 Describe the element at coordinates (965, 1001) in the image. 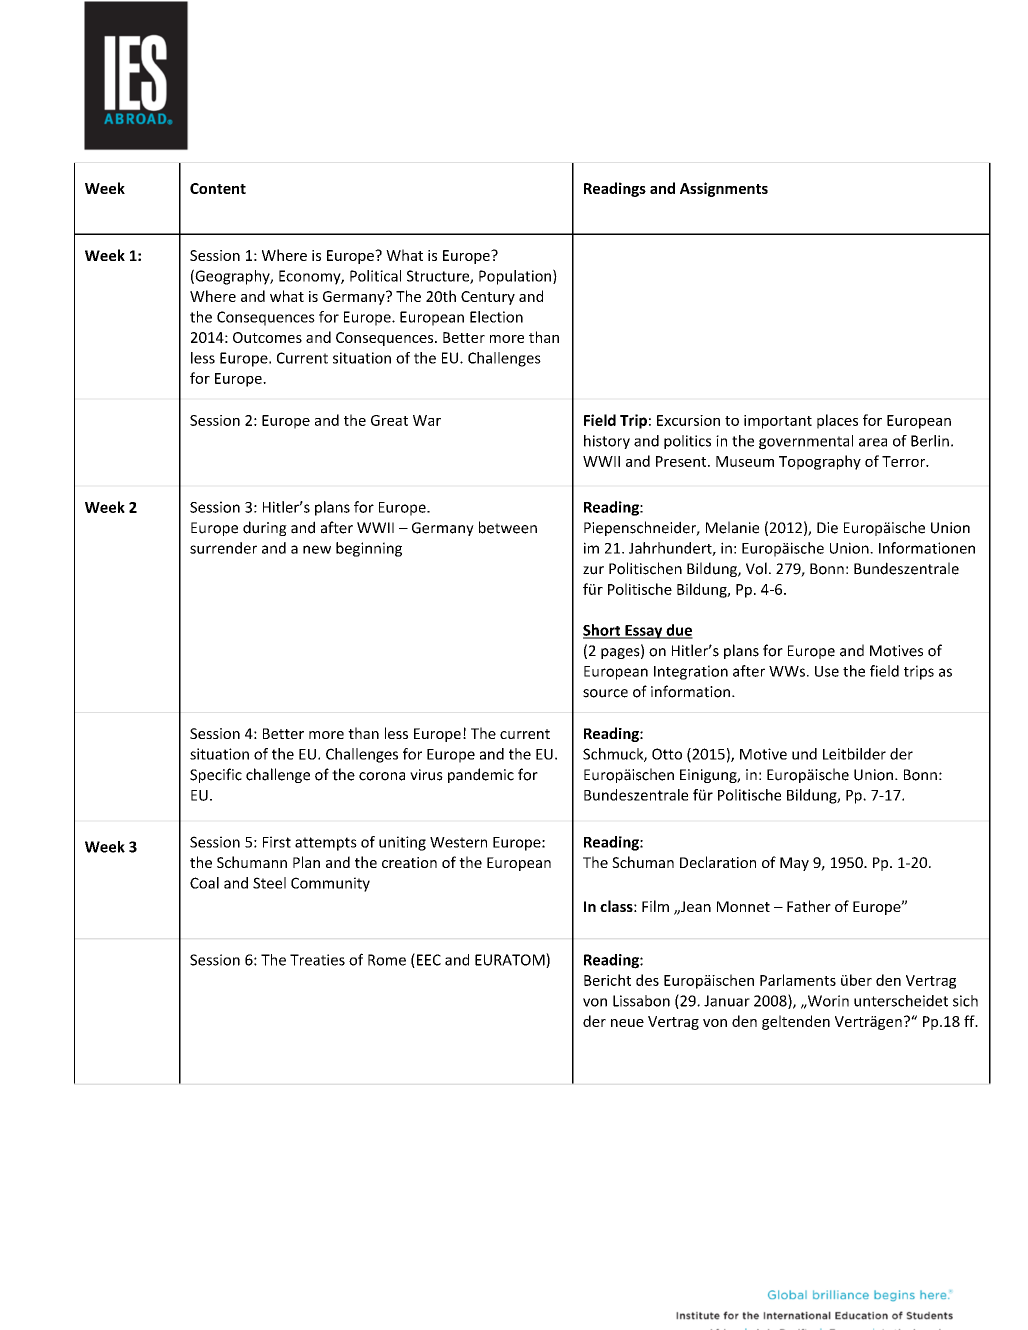

I see `sich` at that location.
